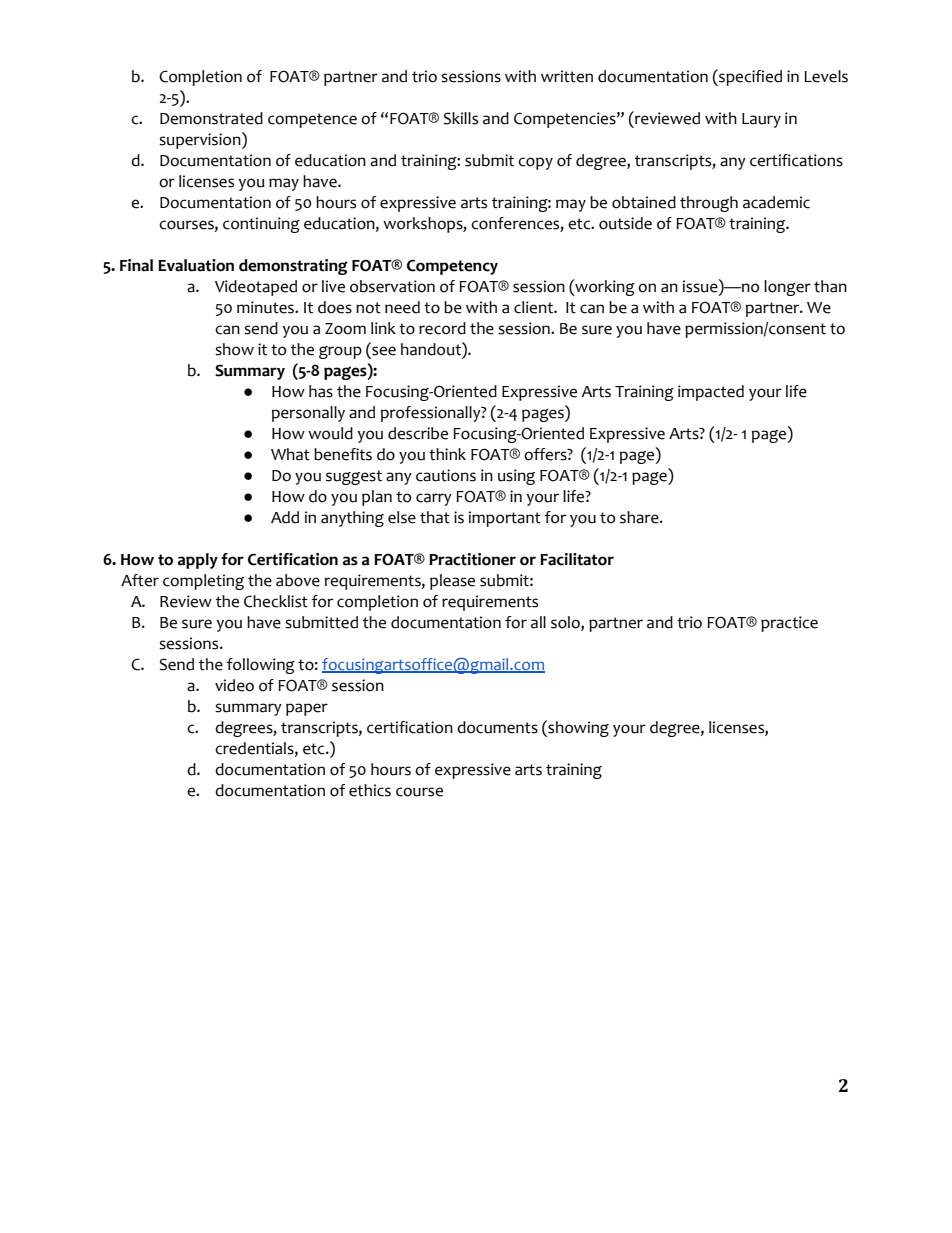  Describe the element at coordinates (497, 727) in the page. I see `documents` at that location.
